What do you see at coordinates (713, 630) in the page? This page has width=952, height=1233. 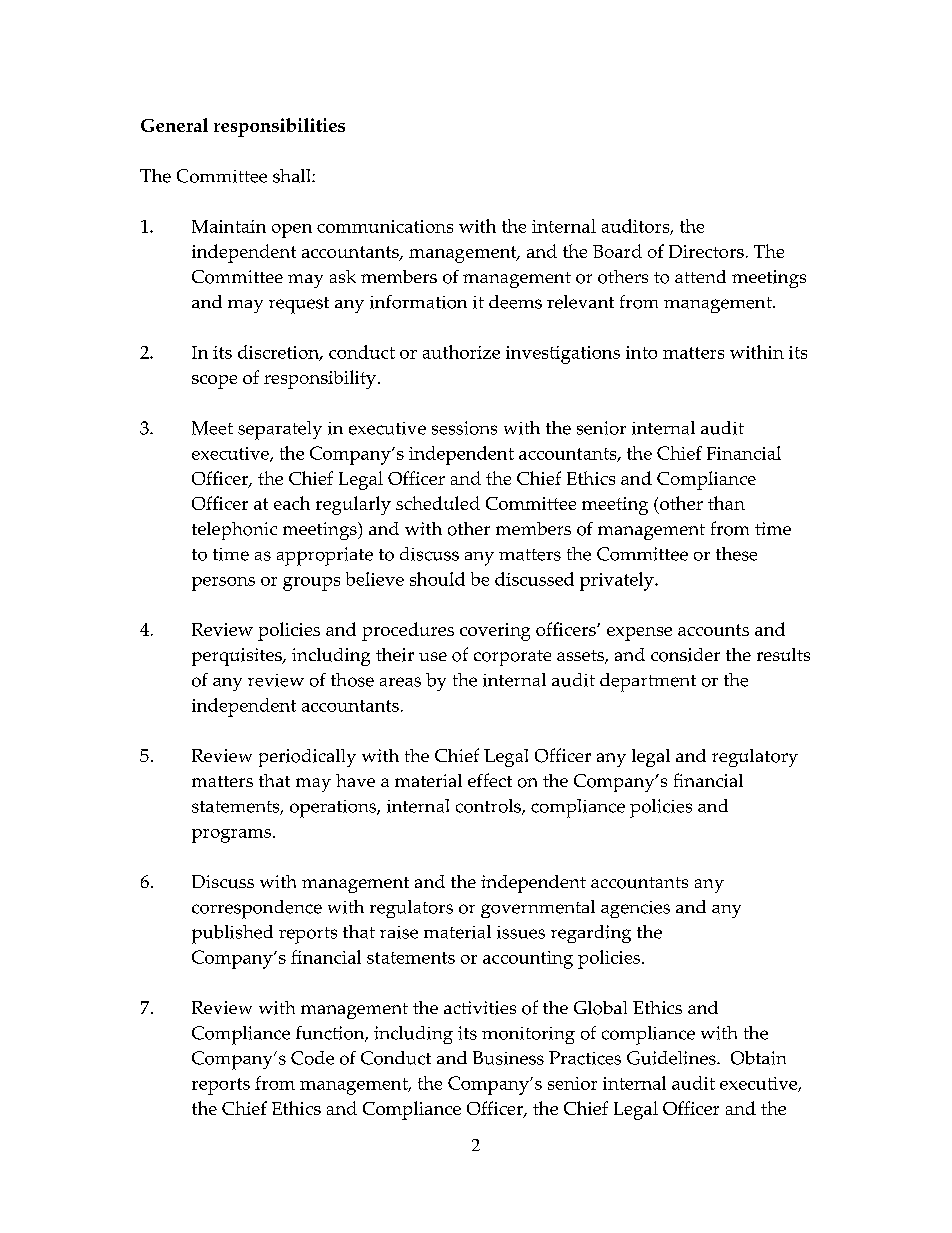 I see `accounts` at bounding box center [713, 630].
